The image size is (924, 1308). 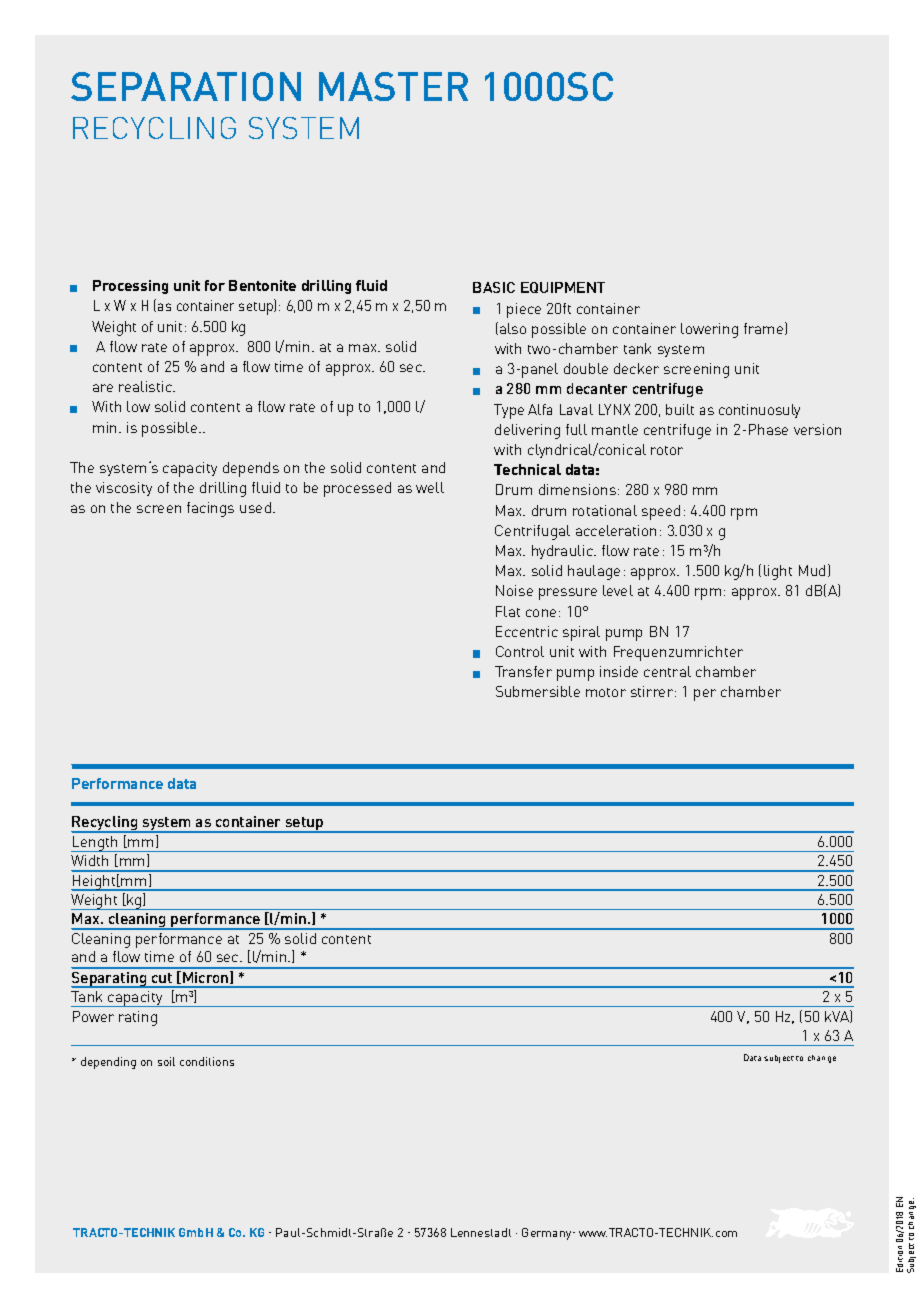 What do you see at coordinates (147, 386) in the screenshot?
I see `realistic` at bounding box center [147, 386].
